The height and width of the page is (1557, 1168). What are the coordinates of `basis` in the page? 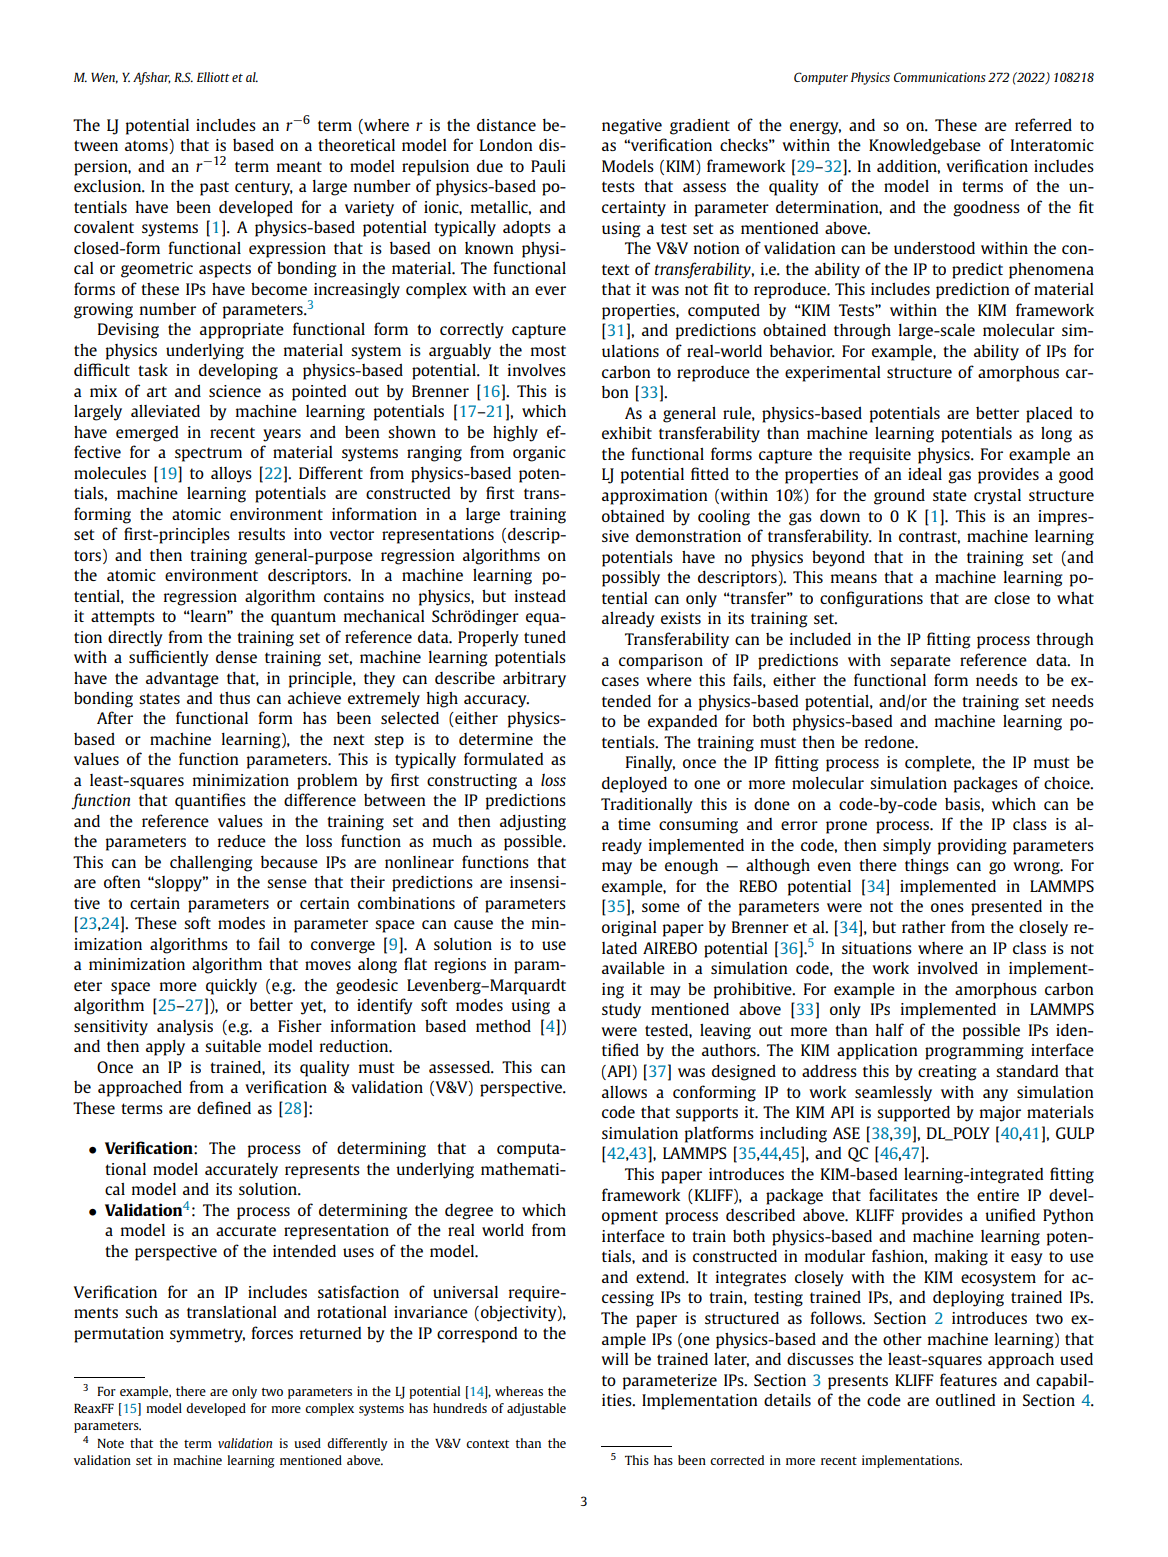 It's located at (963, 804).
